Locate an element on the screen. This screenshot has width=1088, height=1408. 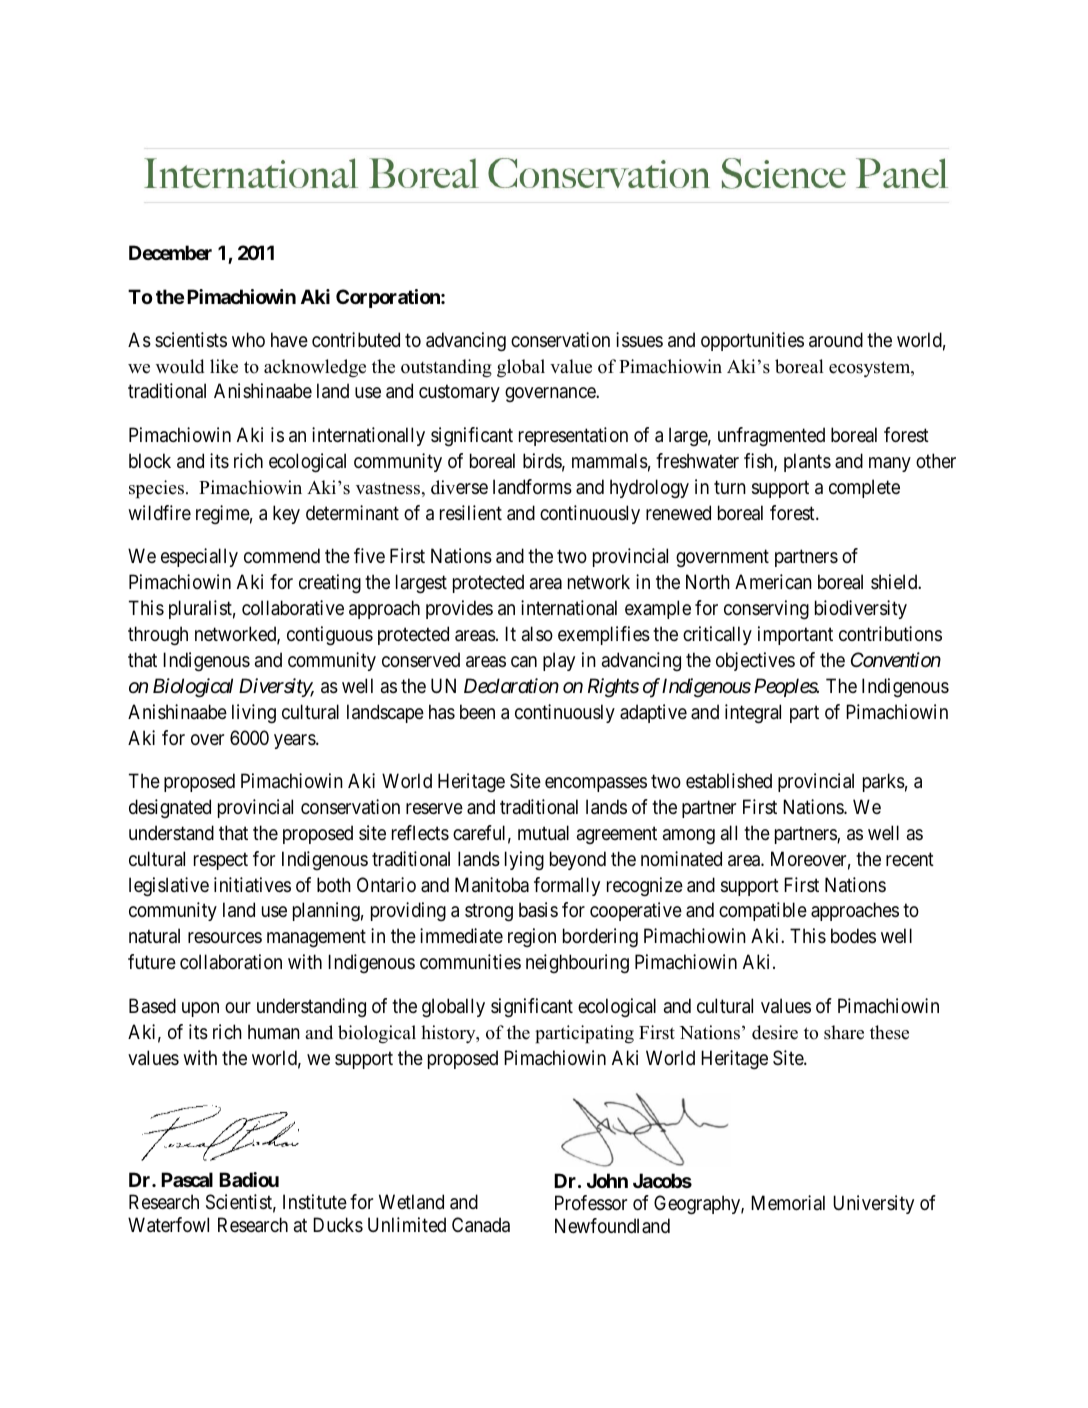
December is located at coordinates (170, 252).
